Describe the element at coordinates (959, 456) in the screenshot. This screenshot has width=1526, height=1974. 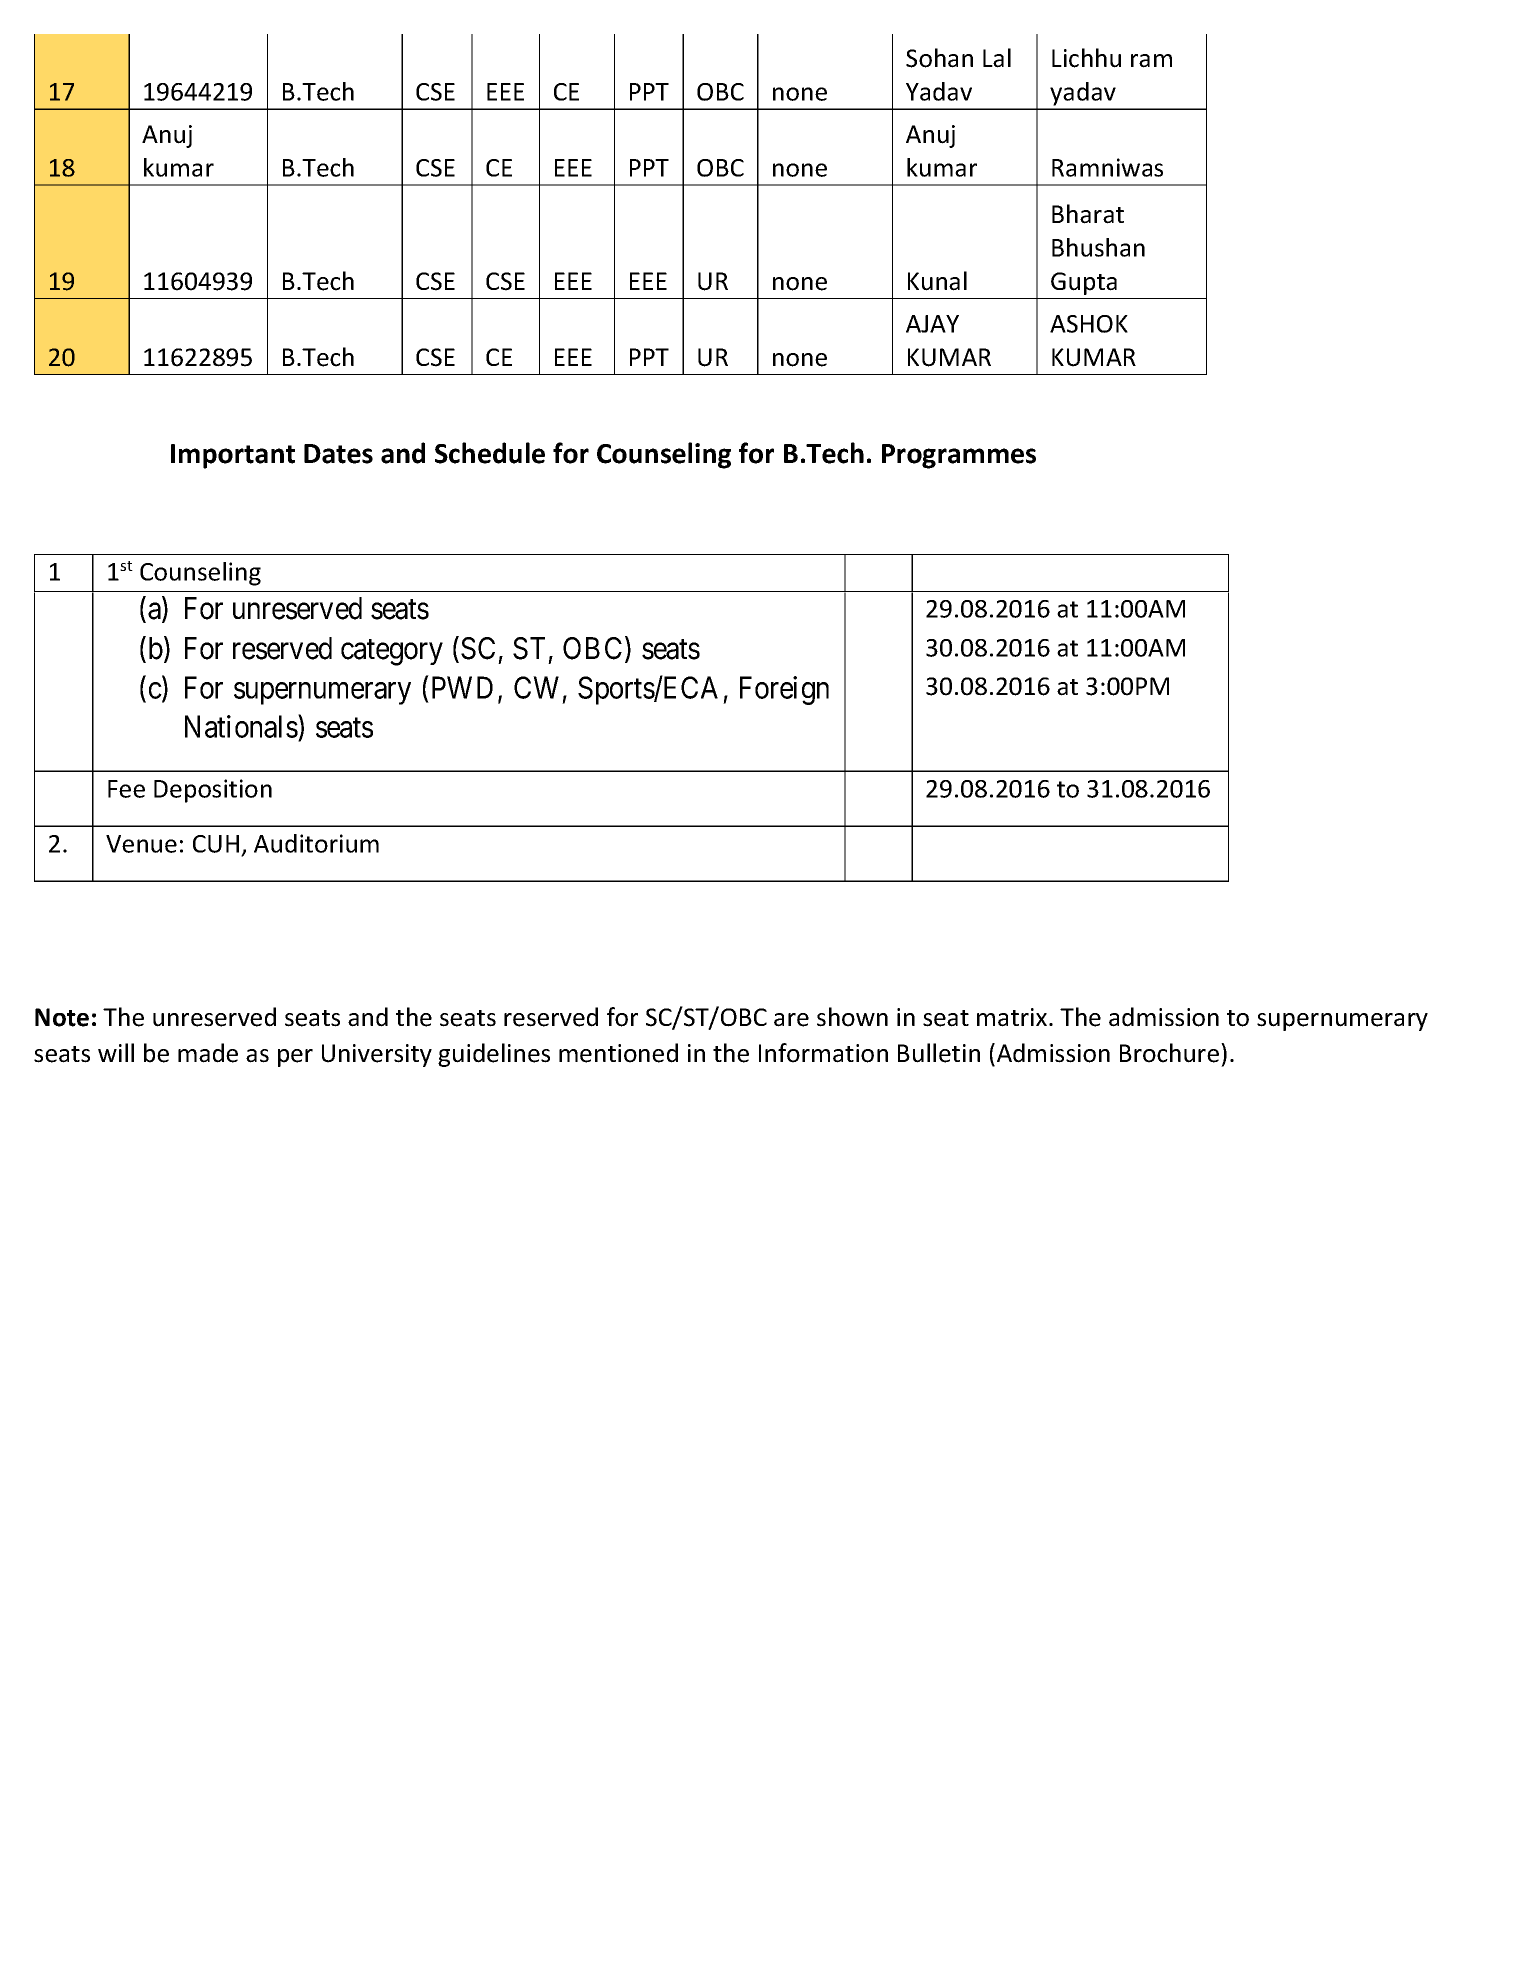
I see `Programmes` at that location.
